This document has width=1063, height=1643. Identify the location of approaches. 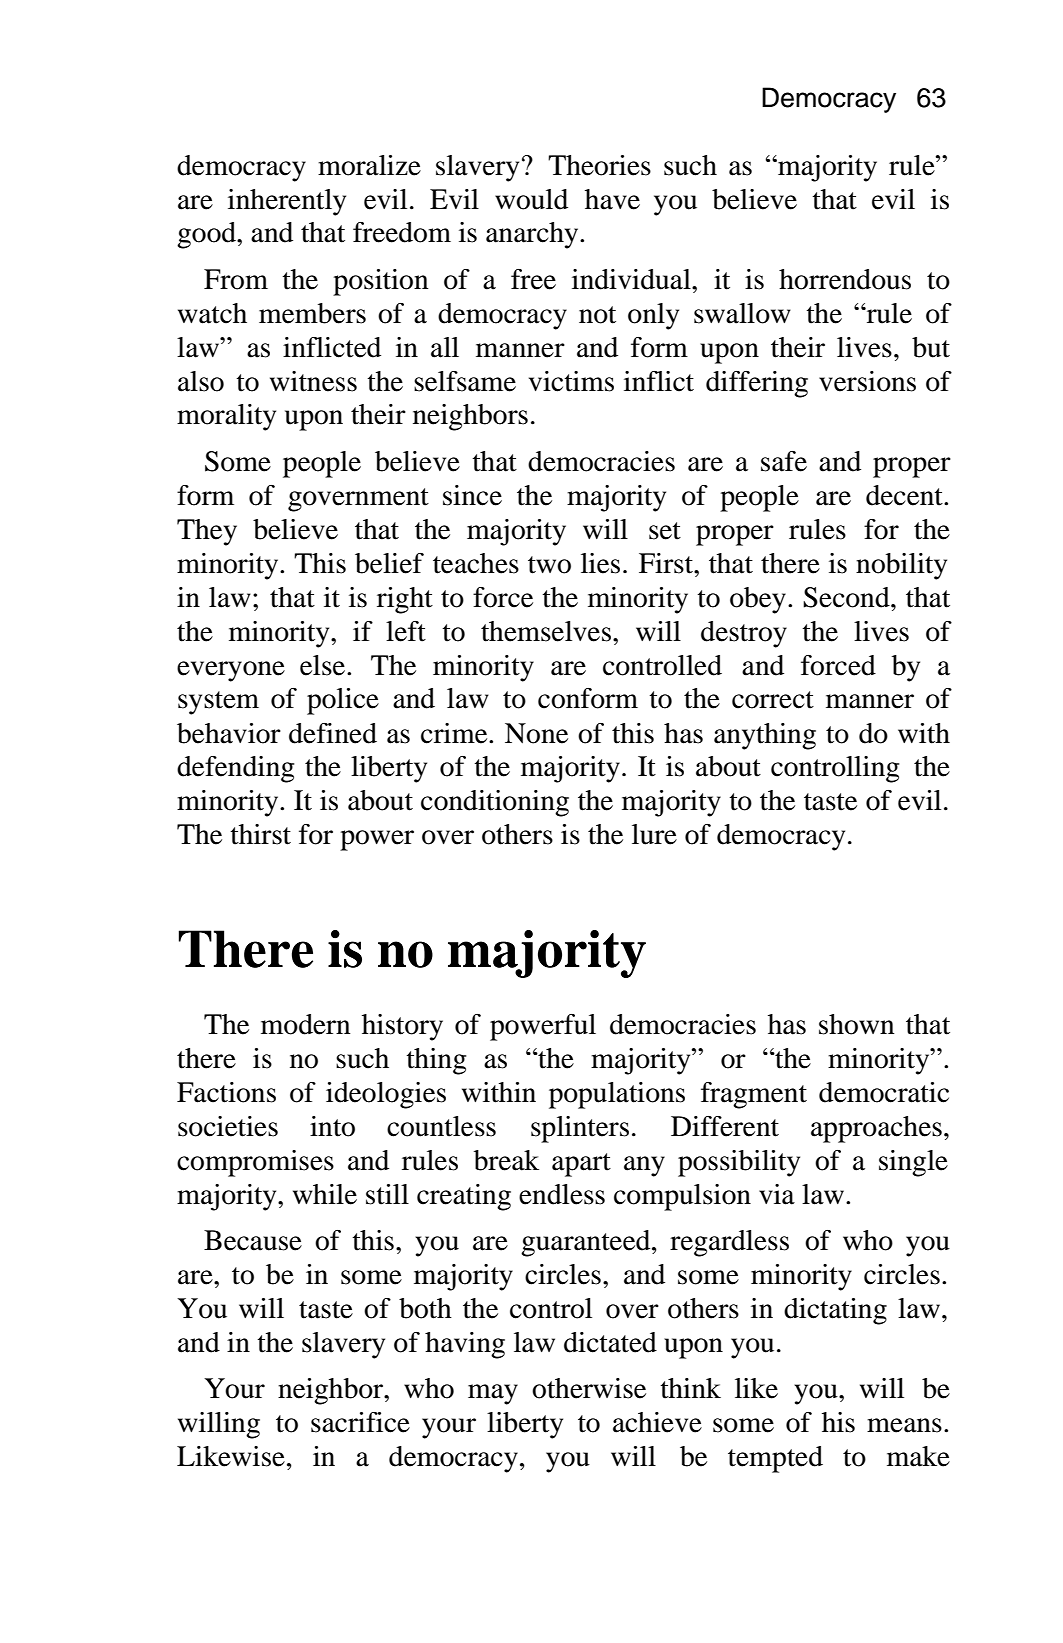
(876, 1129).
